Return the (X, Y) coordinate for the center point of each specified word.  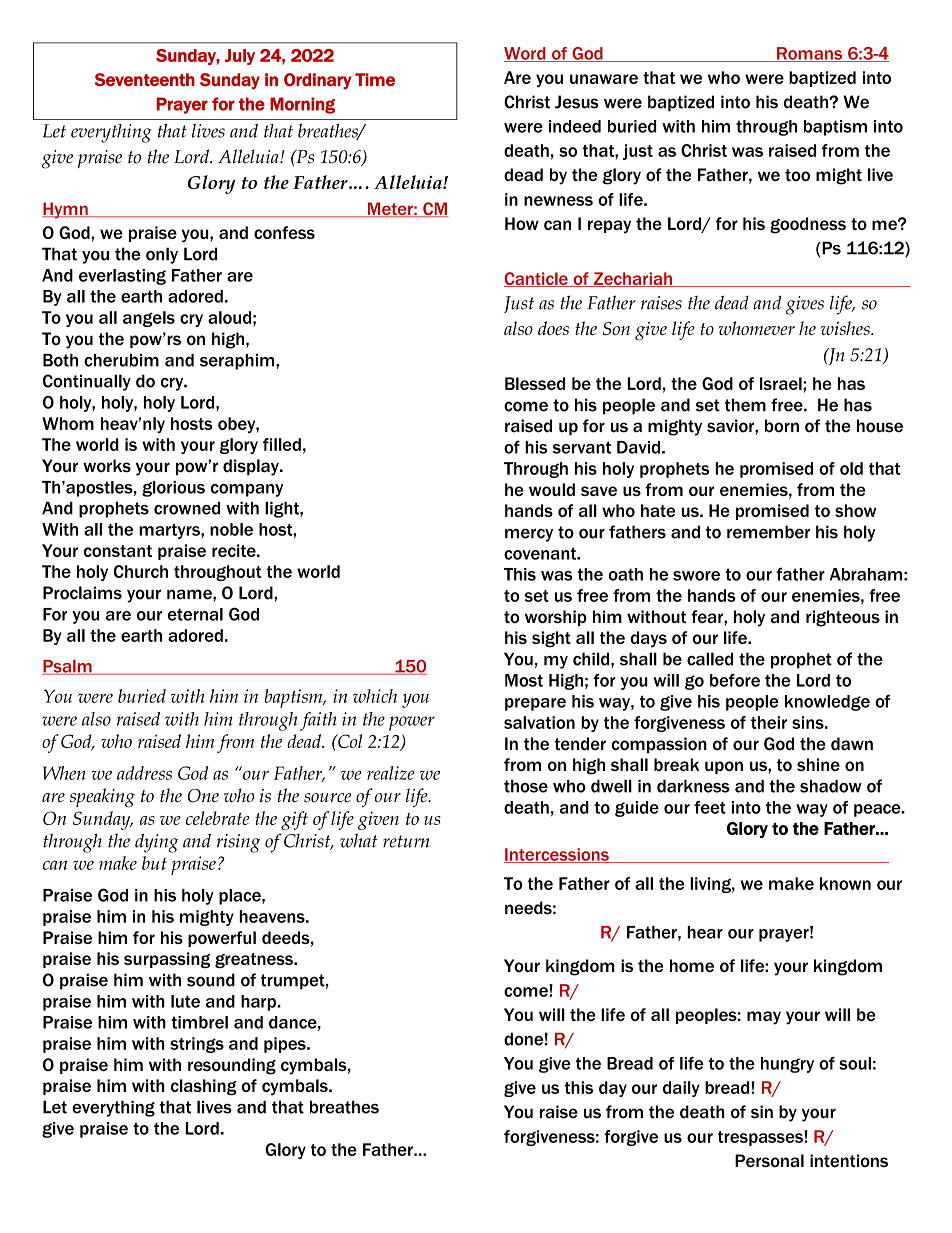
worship (556, 618)
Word (526, 54)
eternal (195, 614)
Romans (810, 54)
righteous (843, 618)
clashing (204, 1087)
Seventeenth (145, 80)
